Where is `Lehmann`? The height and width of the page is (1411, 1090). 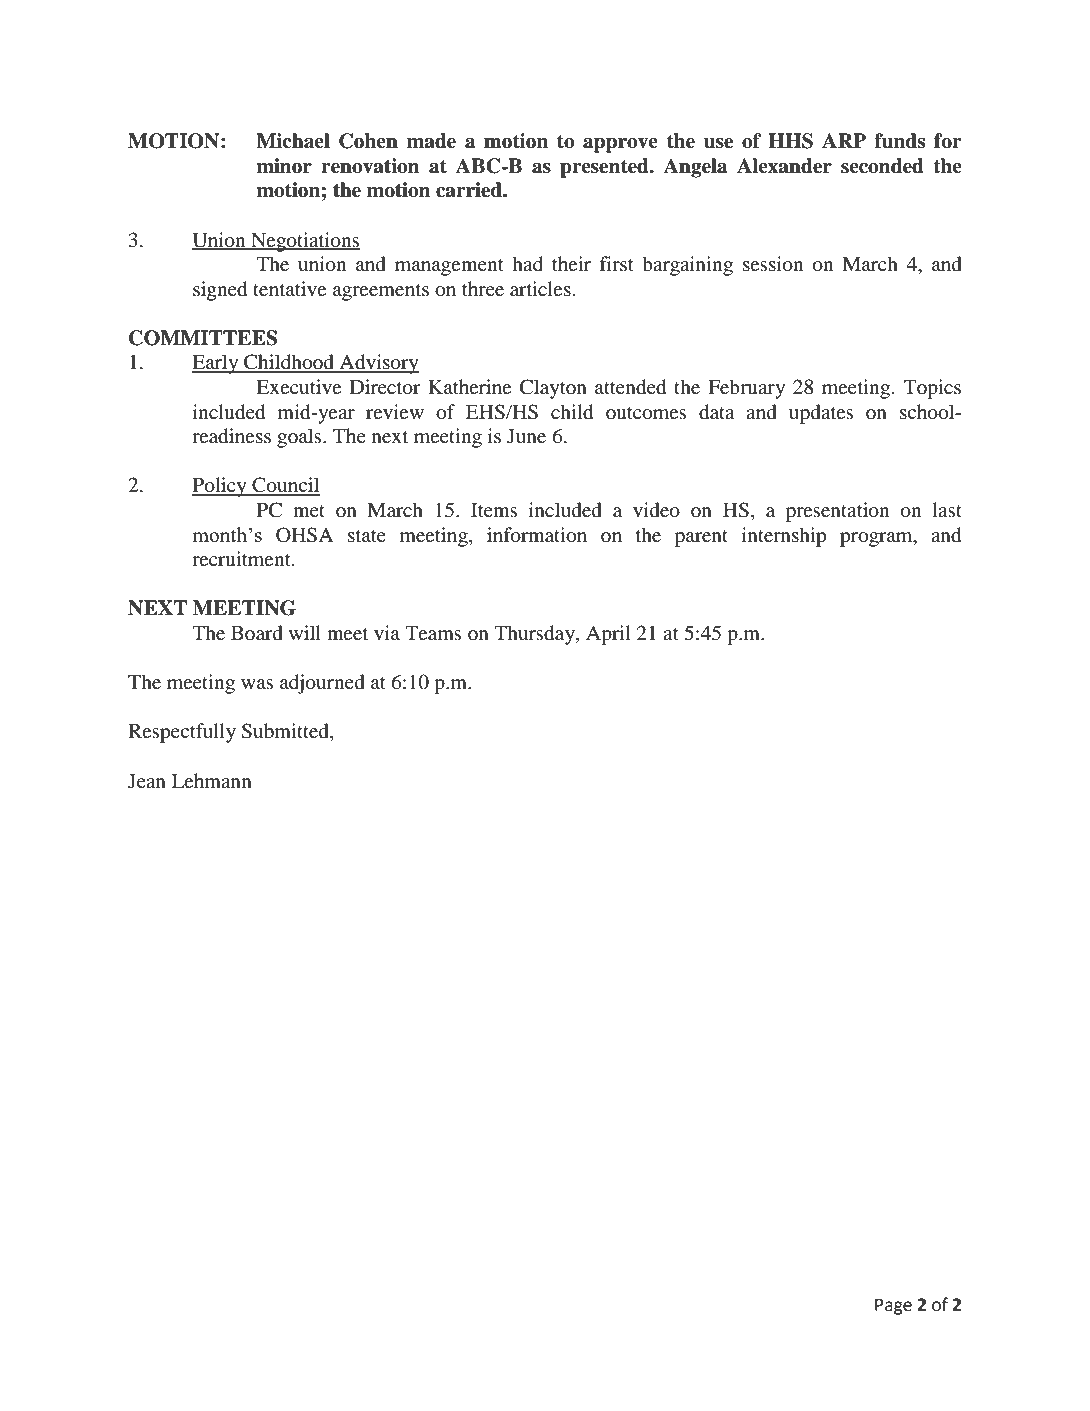
Lehmann is located at coordinates (212, 780).
